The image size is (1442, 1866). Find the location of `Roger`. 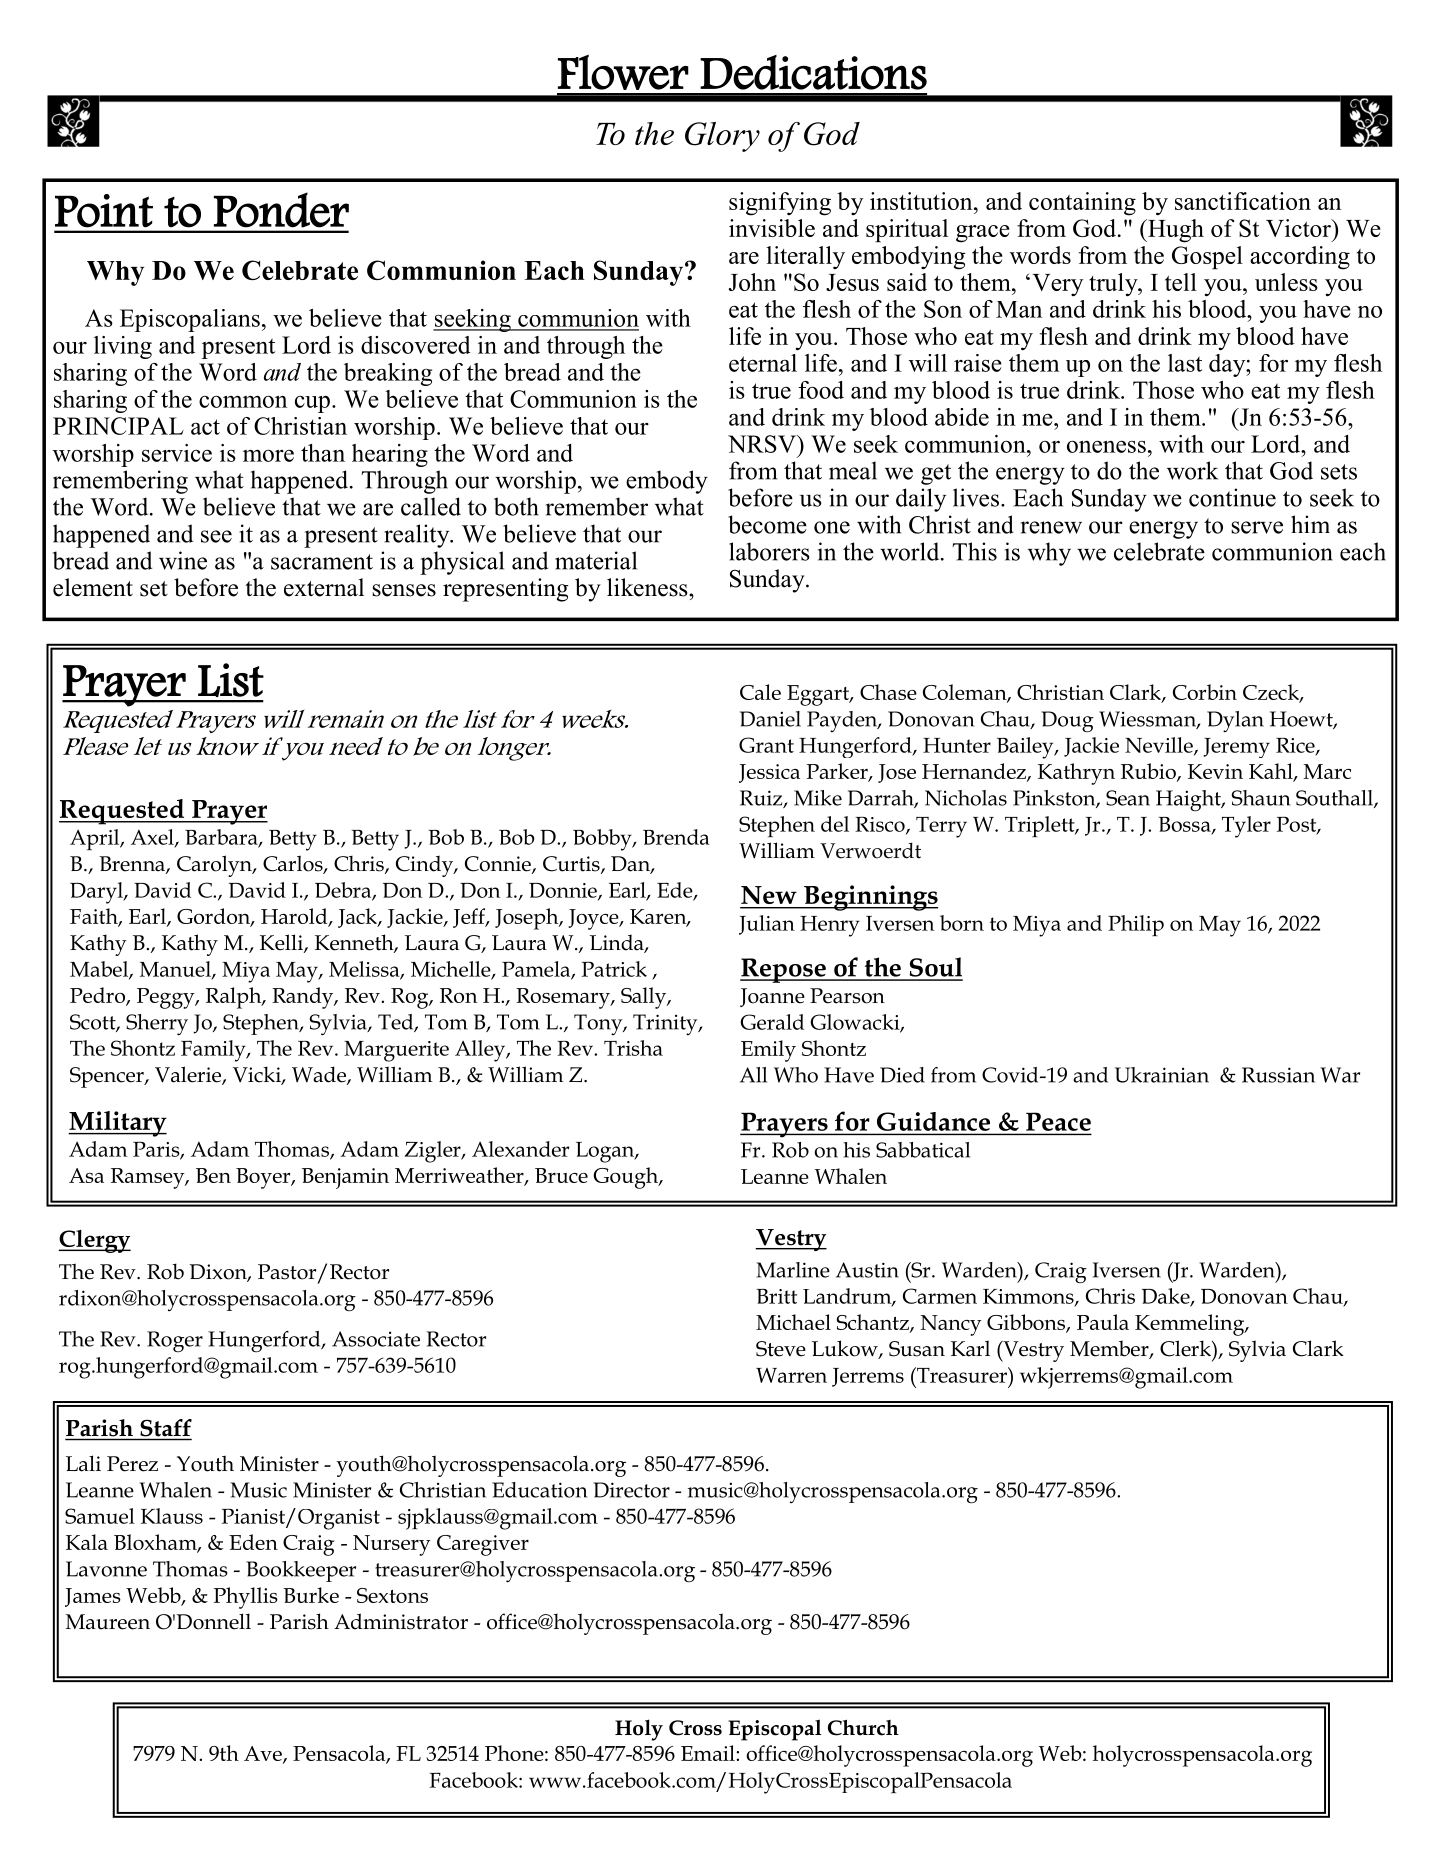

Roger is located at coordinates (175, 1342).
